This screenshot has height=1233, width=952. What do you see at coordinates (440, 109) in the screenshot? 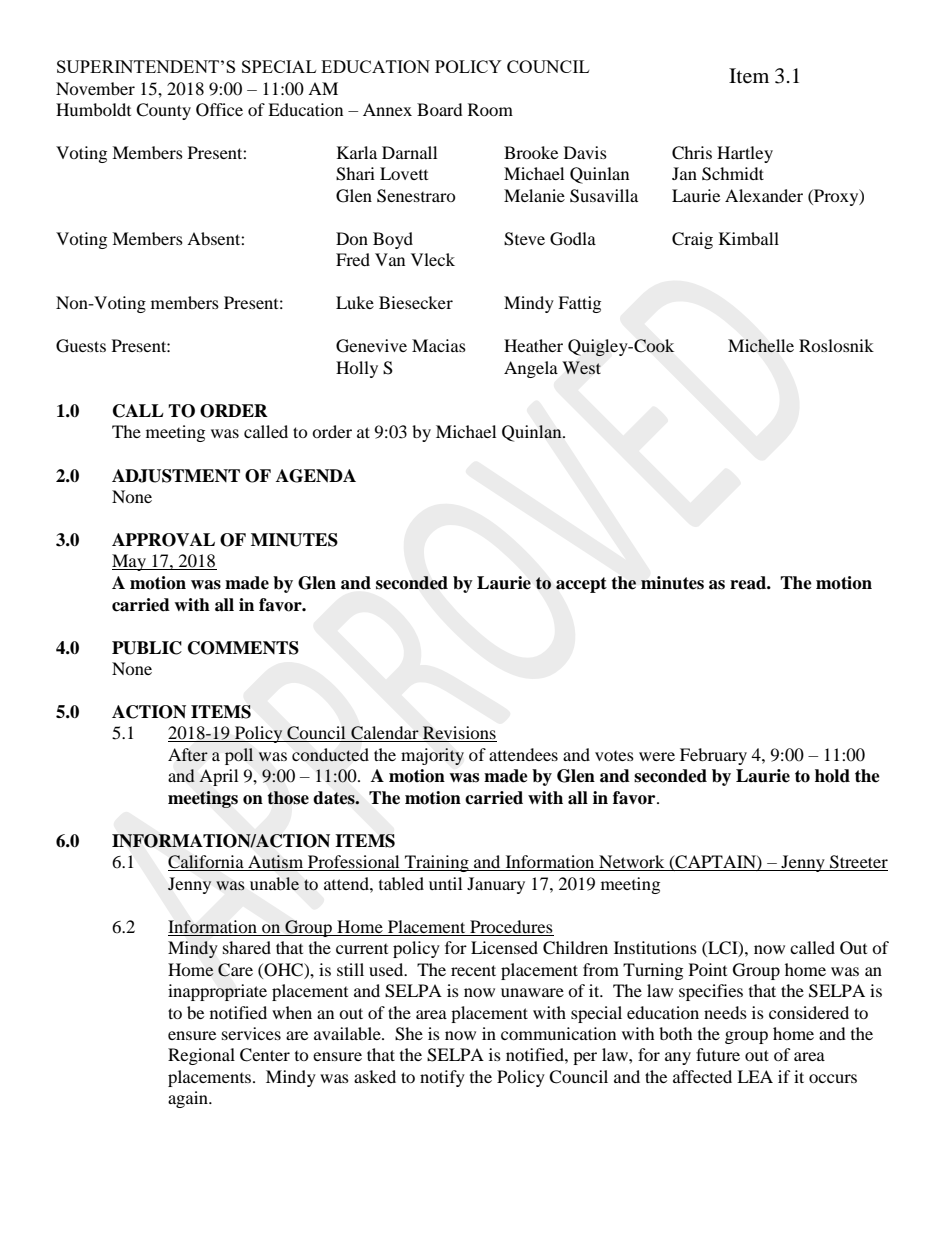
I see `Board` at bounding box center [440, 109].
